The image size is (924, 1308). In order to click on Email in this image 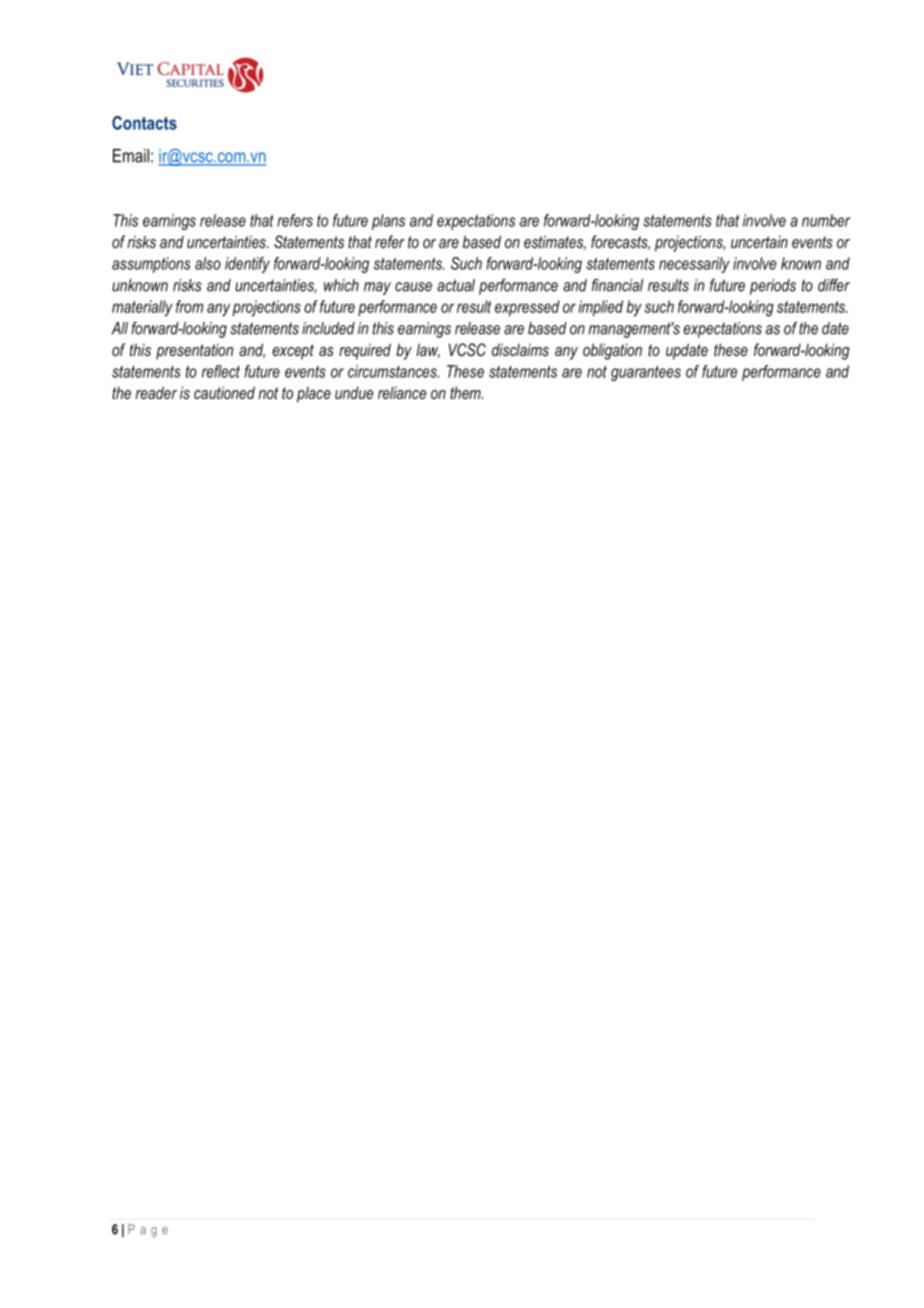, I will do `click(131, 156)`.
